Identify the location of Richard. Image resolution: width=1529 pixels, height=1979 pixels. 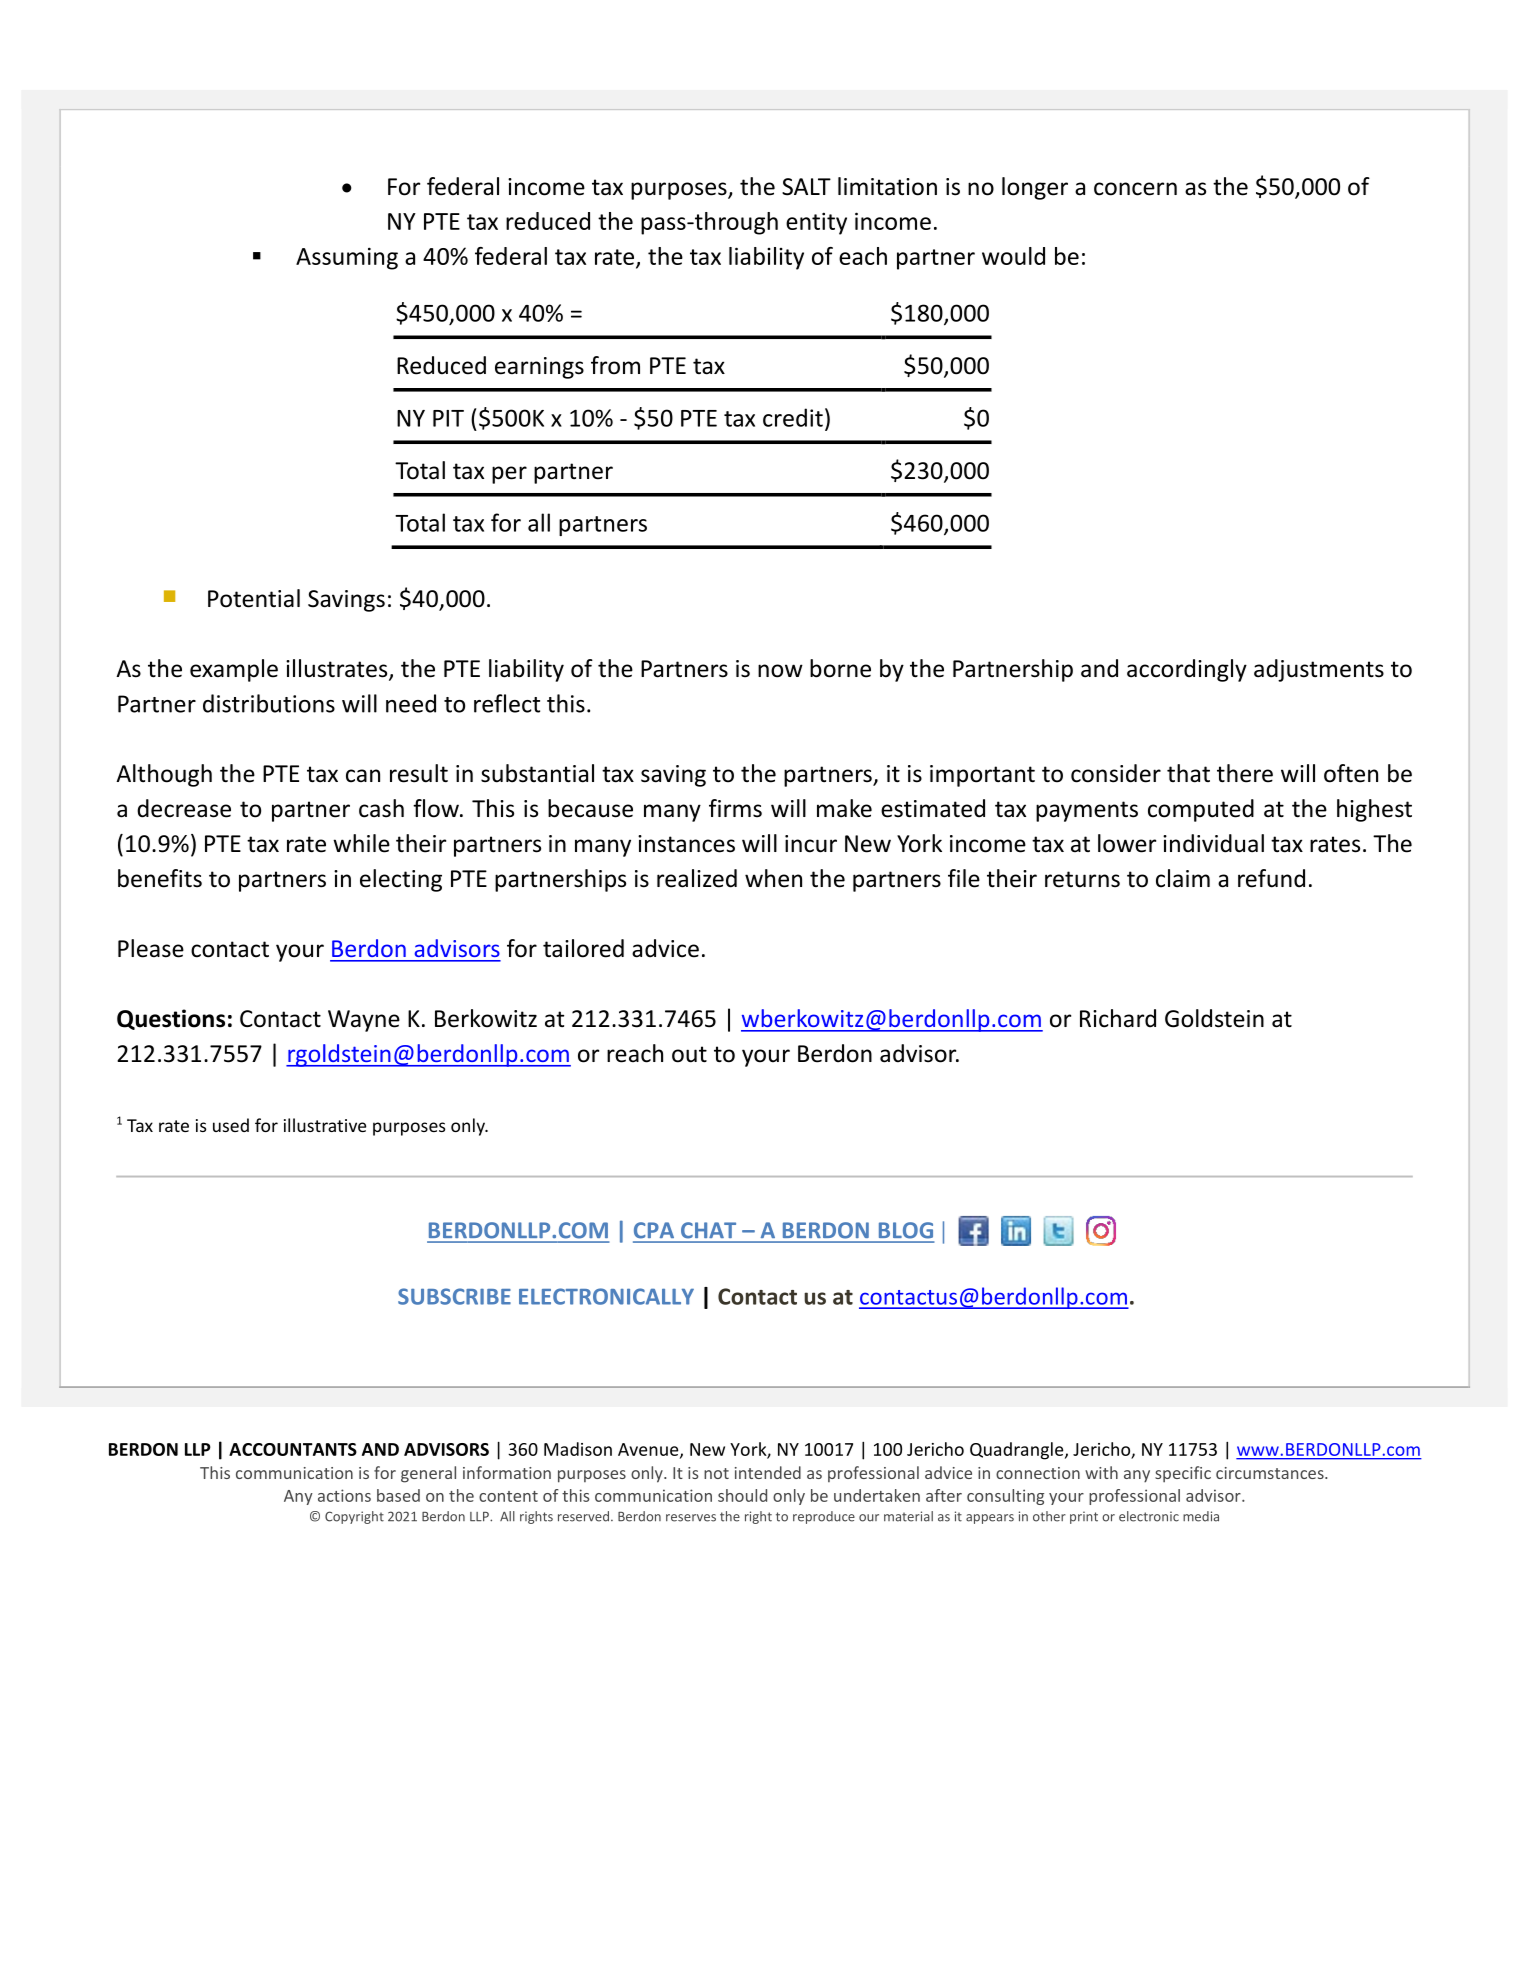
(1118, 1018).
